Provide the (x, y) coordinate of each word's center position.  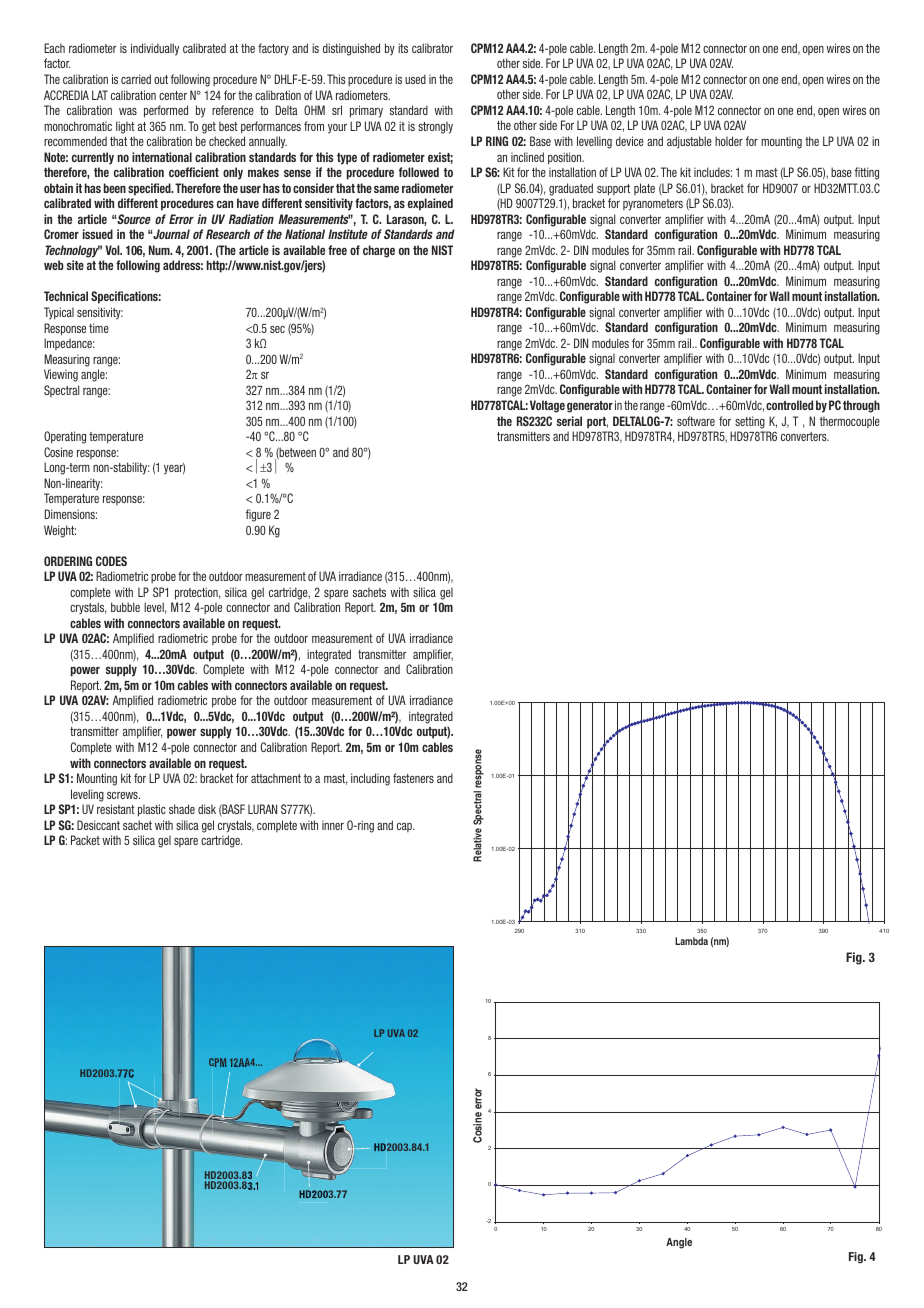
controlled (789, 405)
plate (644, 189)
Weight (60, 531)
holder (729, 141)
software (696, 421)
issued (98, 234)
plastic (152, 810)
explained (430, 204)
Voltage (547, 406)
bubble (125, 607)
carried (136, 79)
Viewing (61, 375)
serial (569, 421)
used (415, 79)
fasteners (413, 778)
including (370, 779)
